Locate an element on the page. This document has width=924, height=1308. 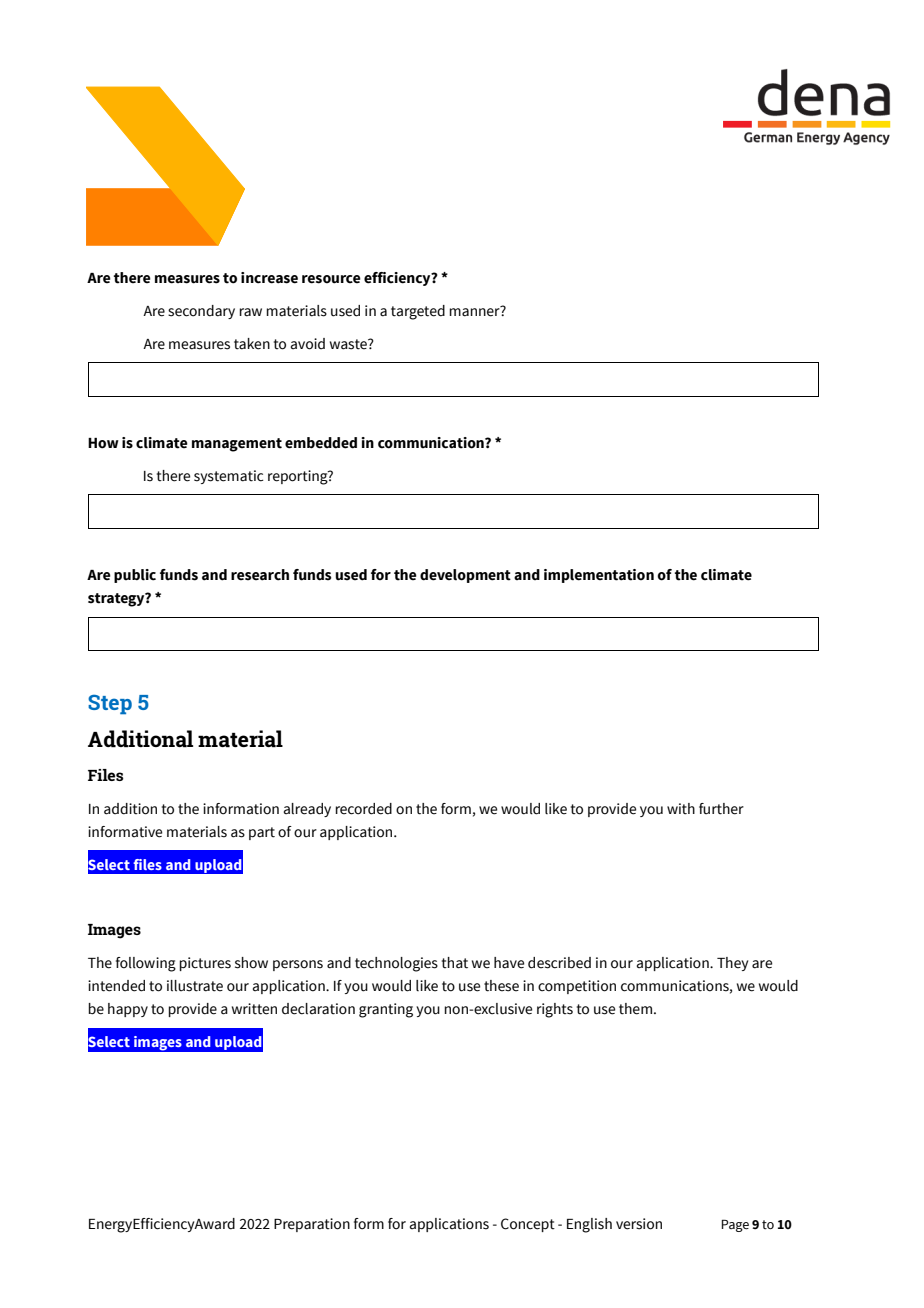
waste is located at coordinates (349, 344).
